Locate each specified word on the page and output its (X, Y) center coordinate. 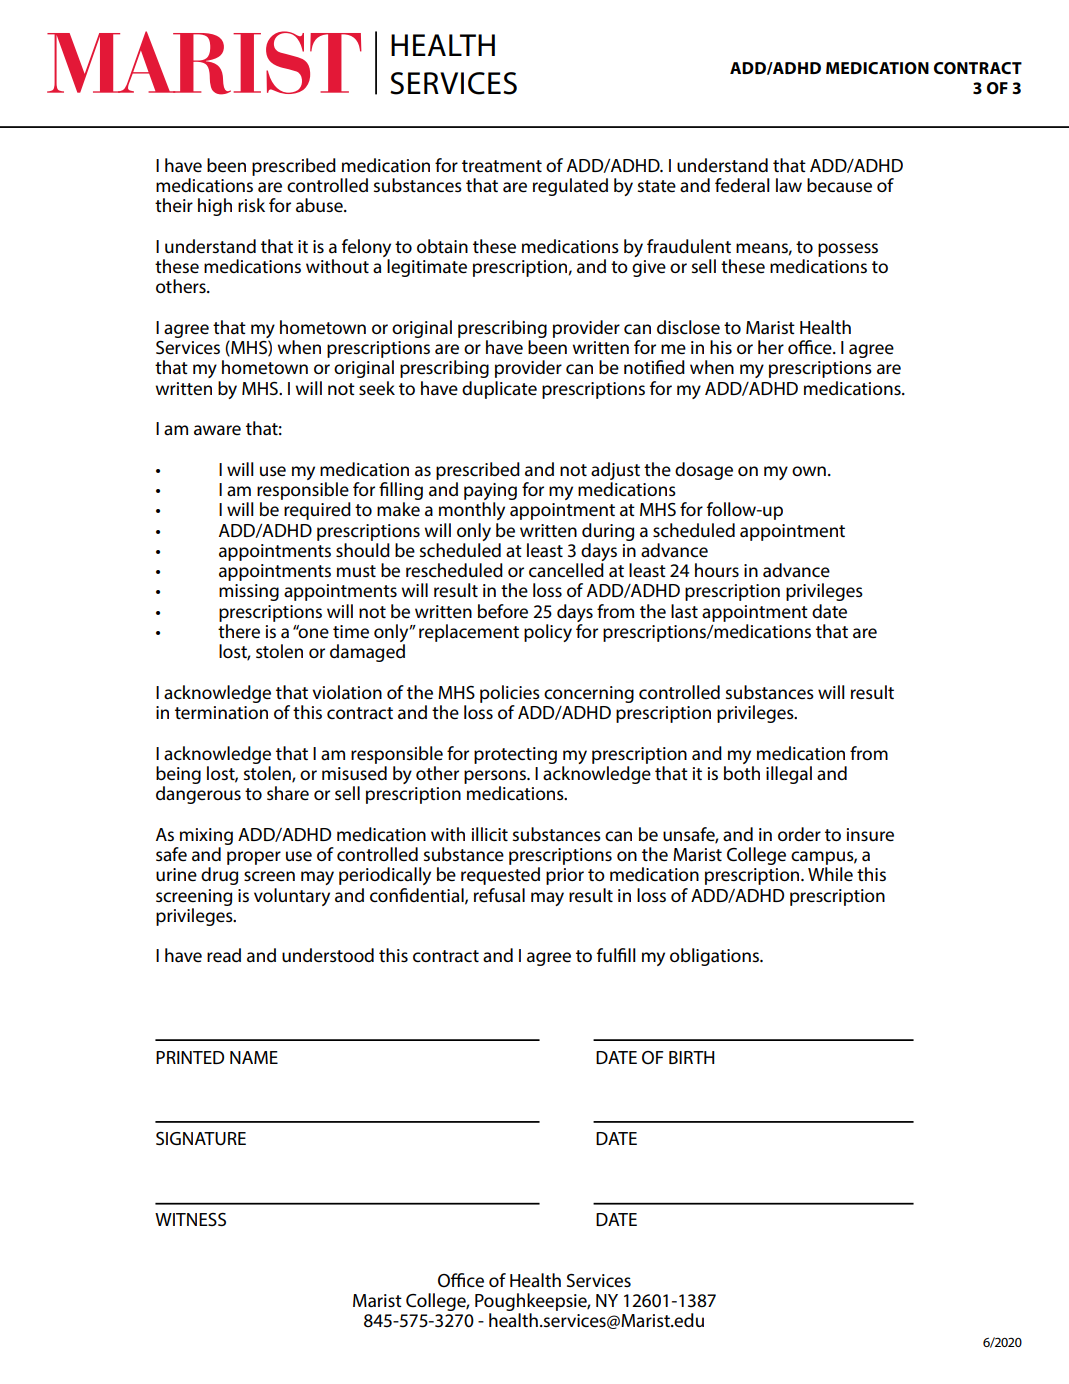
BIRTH (692, 1057)
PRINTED (190, 1057)
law (789, 185)
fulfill (616, 955)
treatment (502, 166)
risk (251, 205)
